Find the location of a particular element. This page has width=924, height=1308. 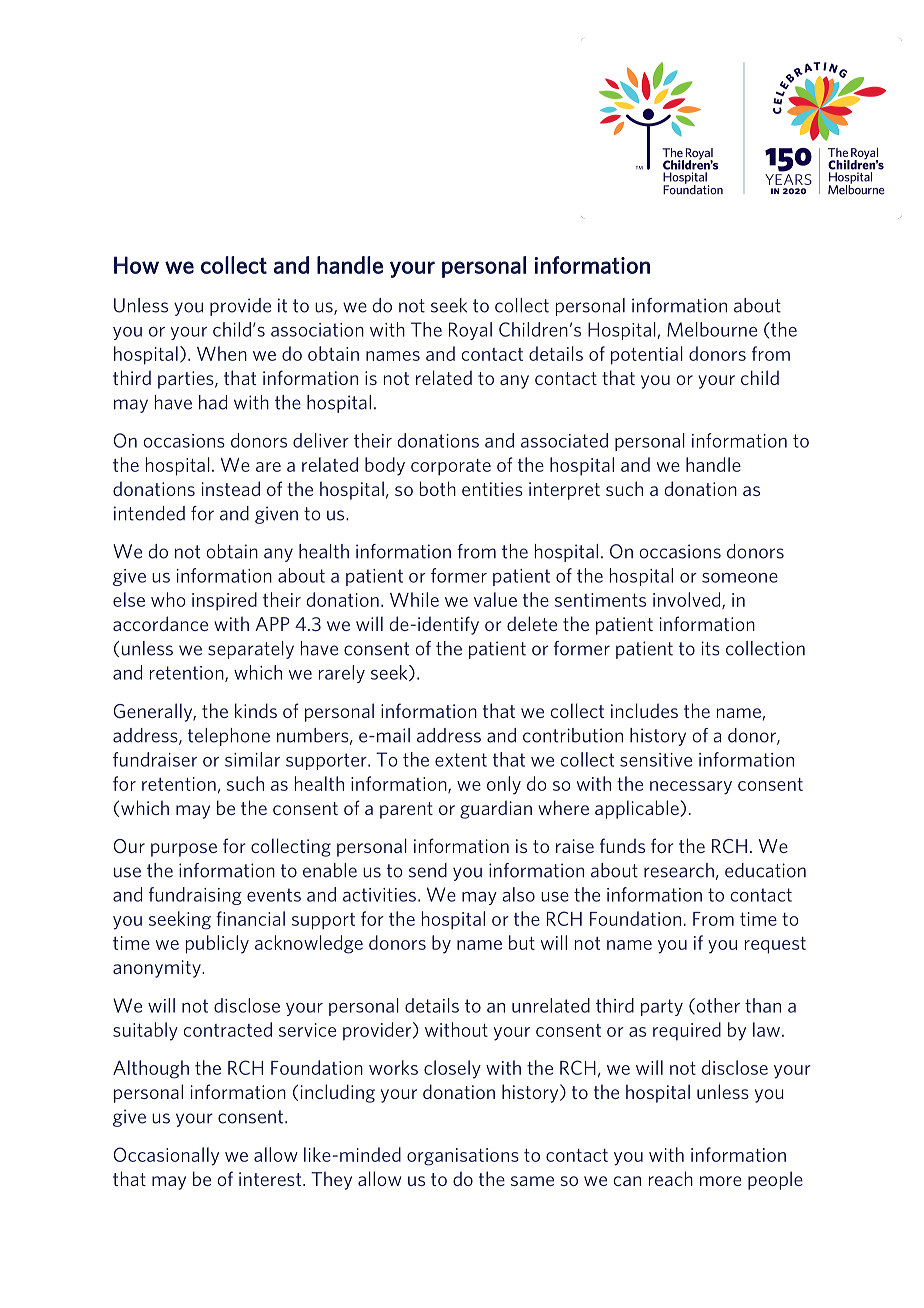

How is located at coordinates (136, 265).
